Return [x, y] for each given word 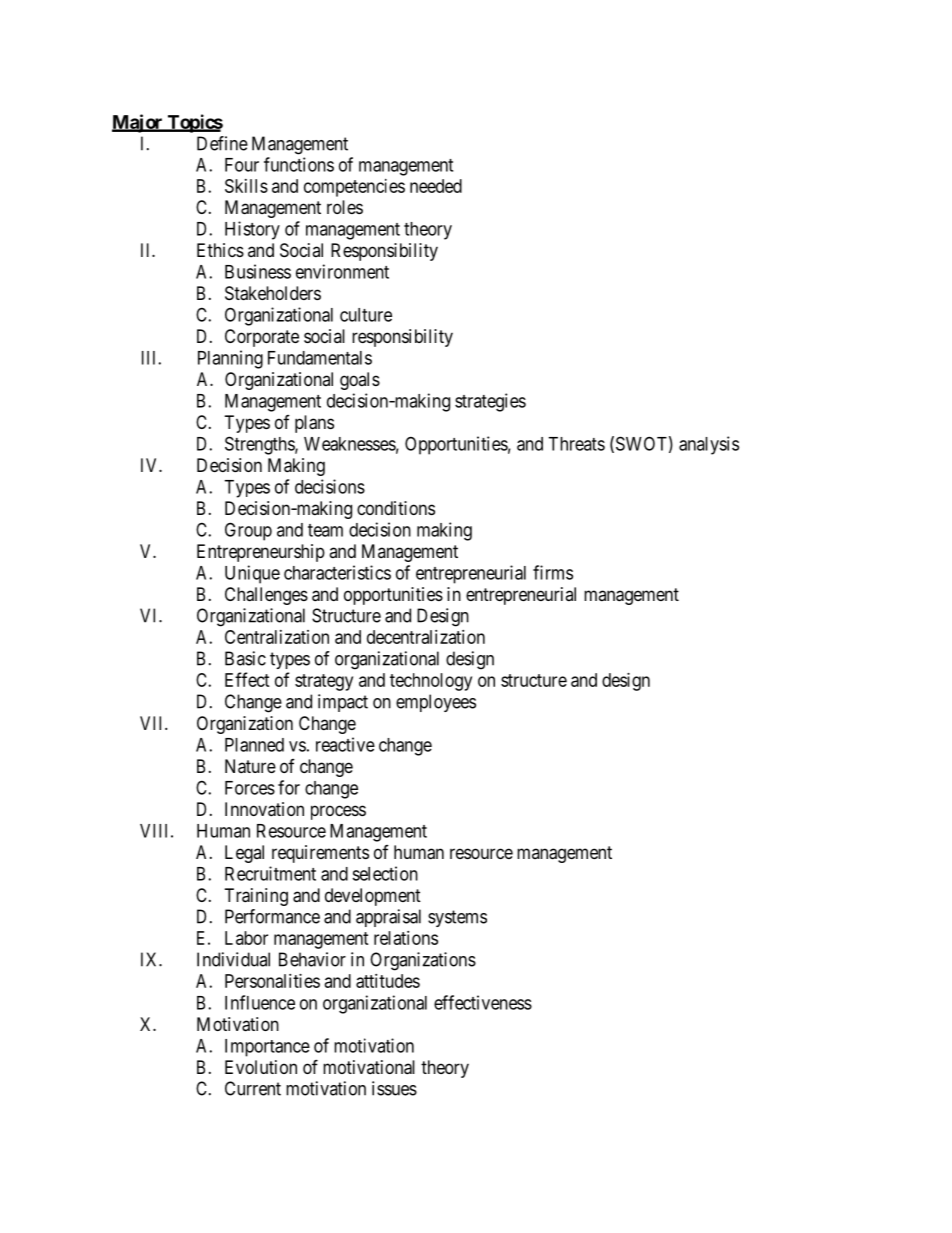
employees [436, 703]
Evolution [261, 1067]
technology [431, 682]
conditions [396, 508]
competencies [354, 188]
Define [222, 143]
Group [248, 531]
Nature [250, 766]
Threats [576, 444]
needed [436, 186]
